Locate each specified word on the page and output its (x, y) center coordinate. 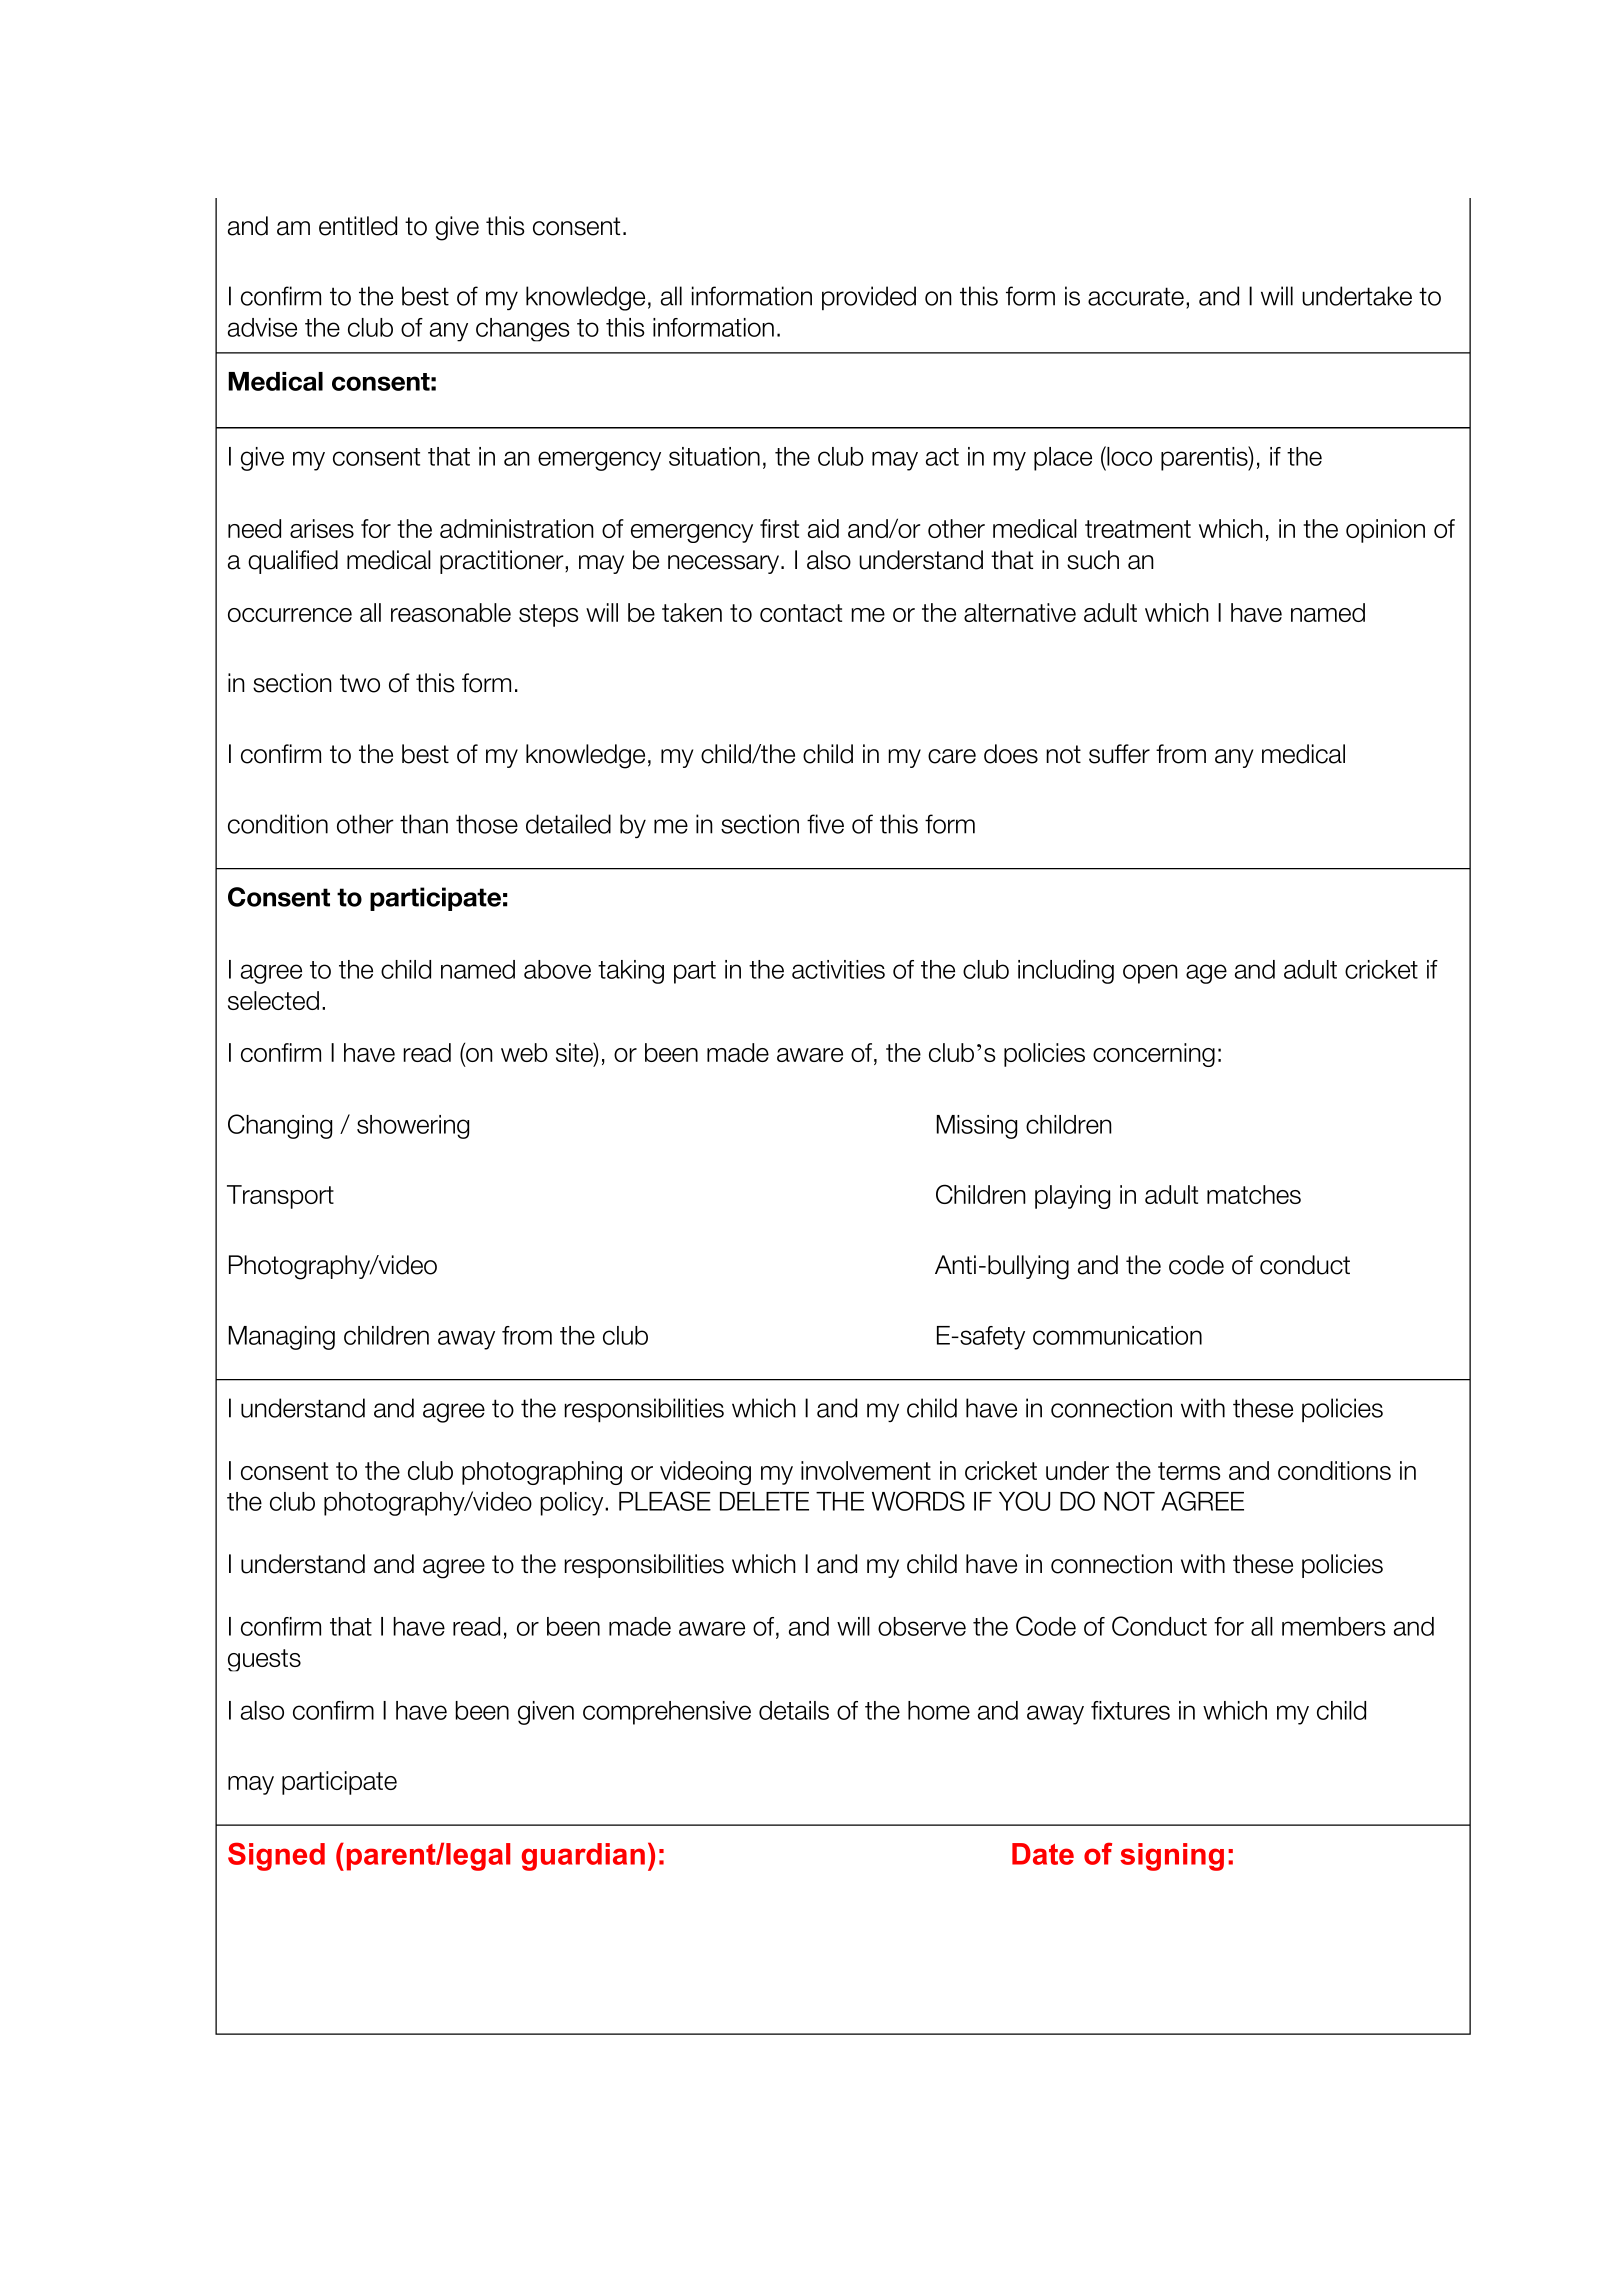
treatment (1138, 529)
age (1206, 974)
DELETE (764, 1501)
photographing (542, 1473)
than (424, 824)
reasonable (451, 612)
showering (413, 1127)
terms (1189, 1471)
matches (1254, 1194)
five (825, 824)
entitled (358, 226)
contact (801, 613)
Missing (977, 1127)
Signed (276, 1856)
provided (869, 298)
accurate (1136, 296)
